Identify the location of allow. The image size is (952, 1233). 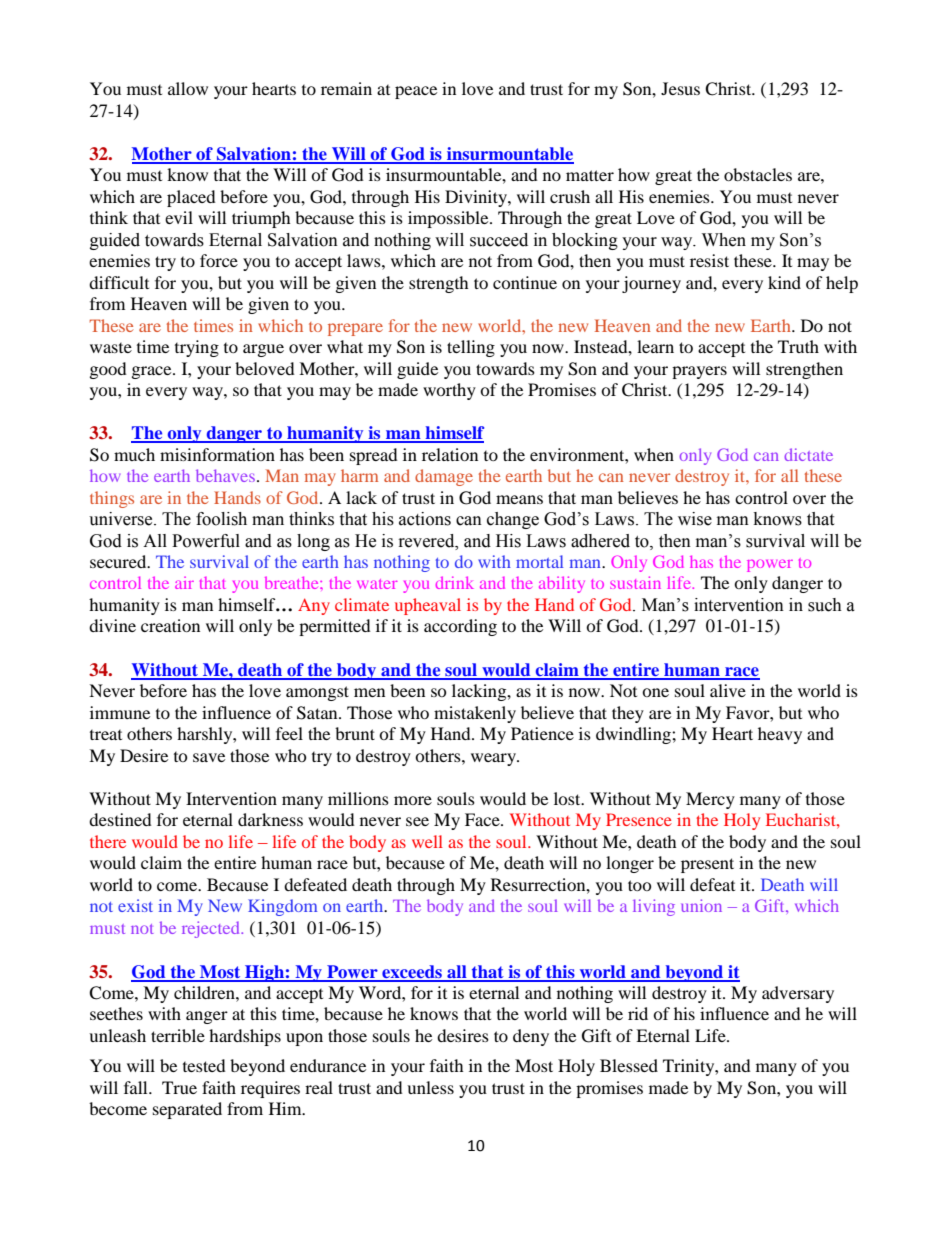
(188, 88).
